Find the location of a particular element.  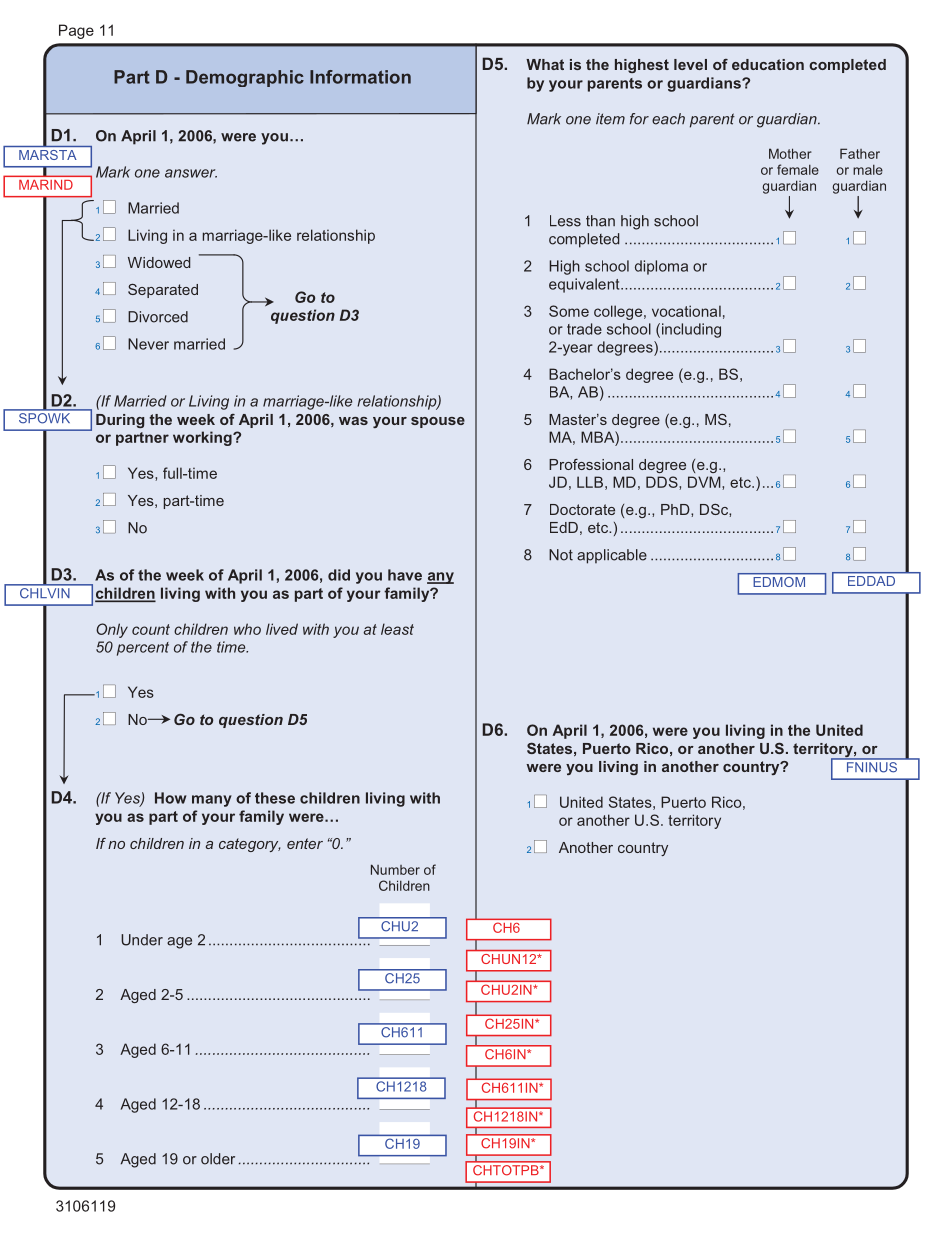

What is located at coordinates (545, 64).
